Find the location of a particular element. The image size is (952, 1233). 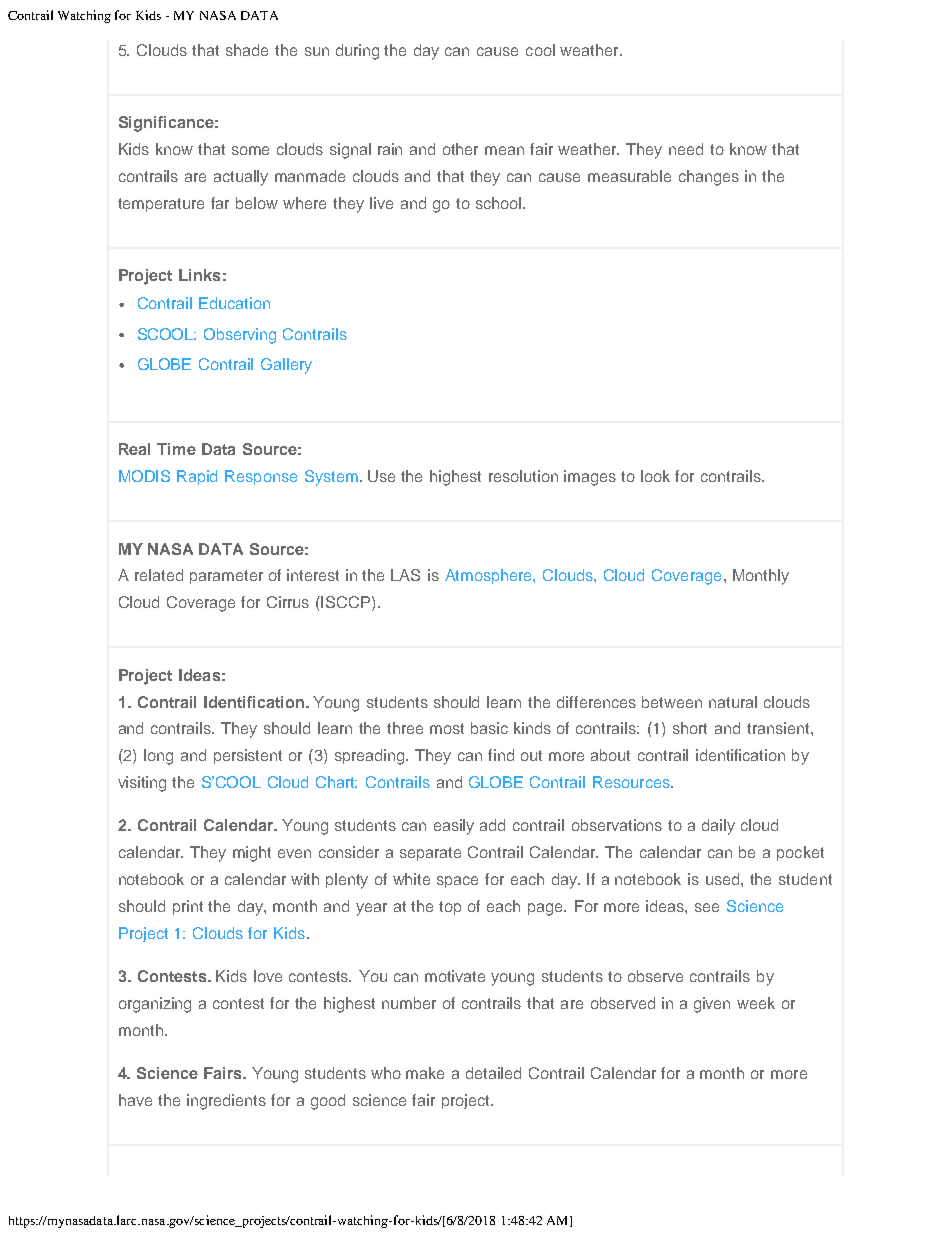

look is located at coordinates (655, 476).
